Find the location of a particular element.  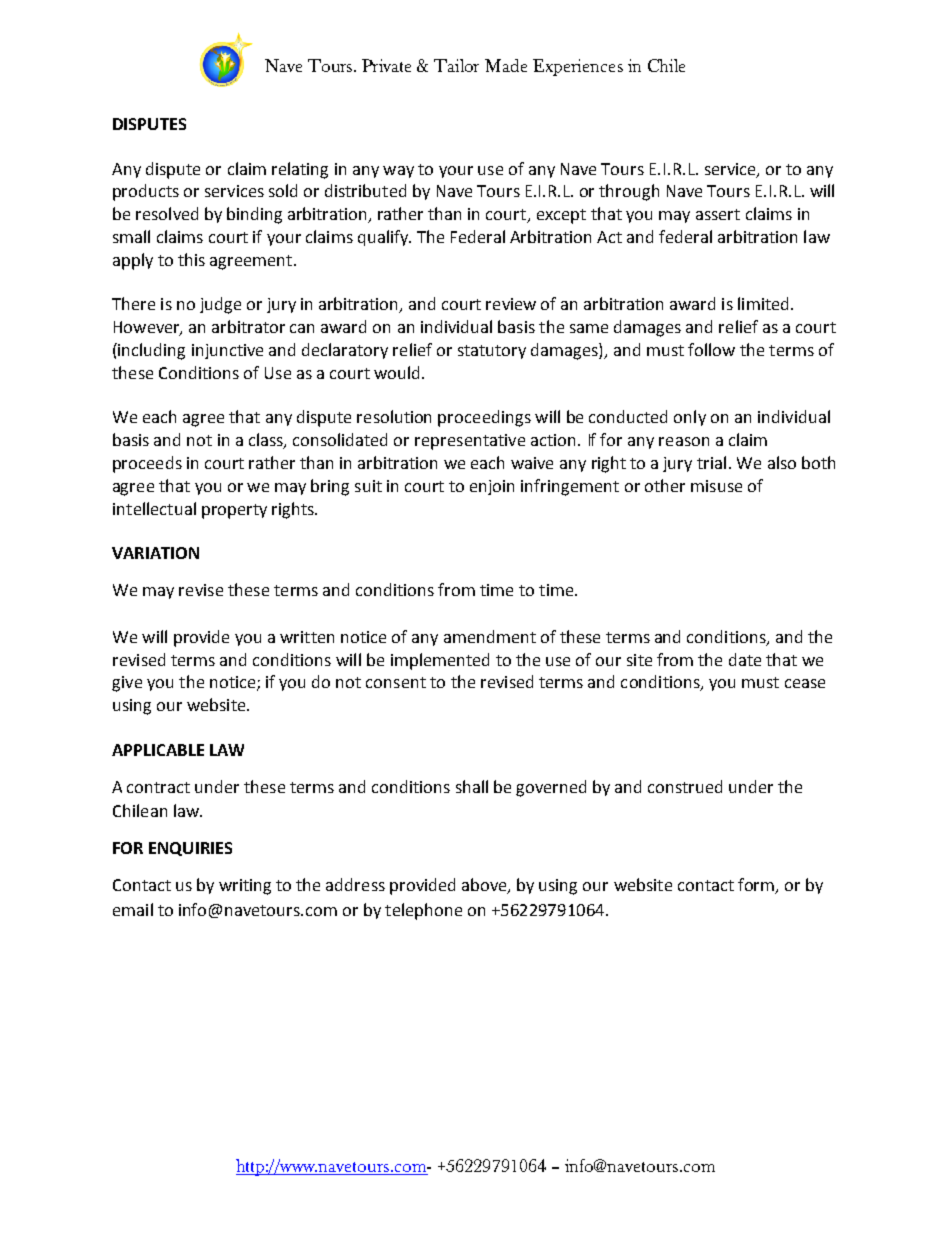

Experiences is located at coordinates (578, 67).
